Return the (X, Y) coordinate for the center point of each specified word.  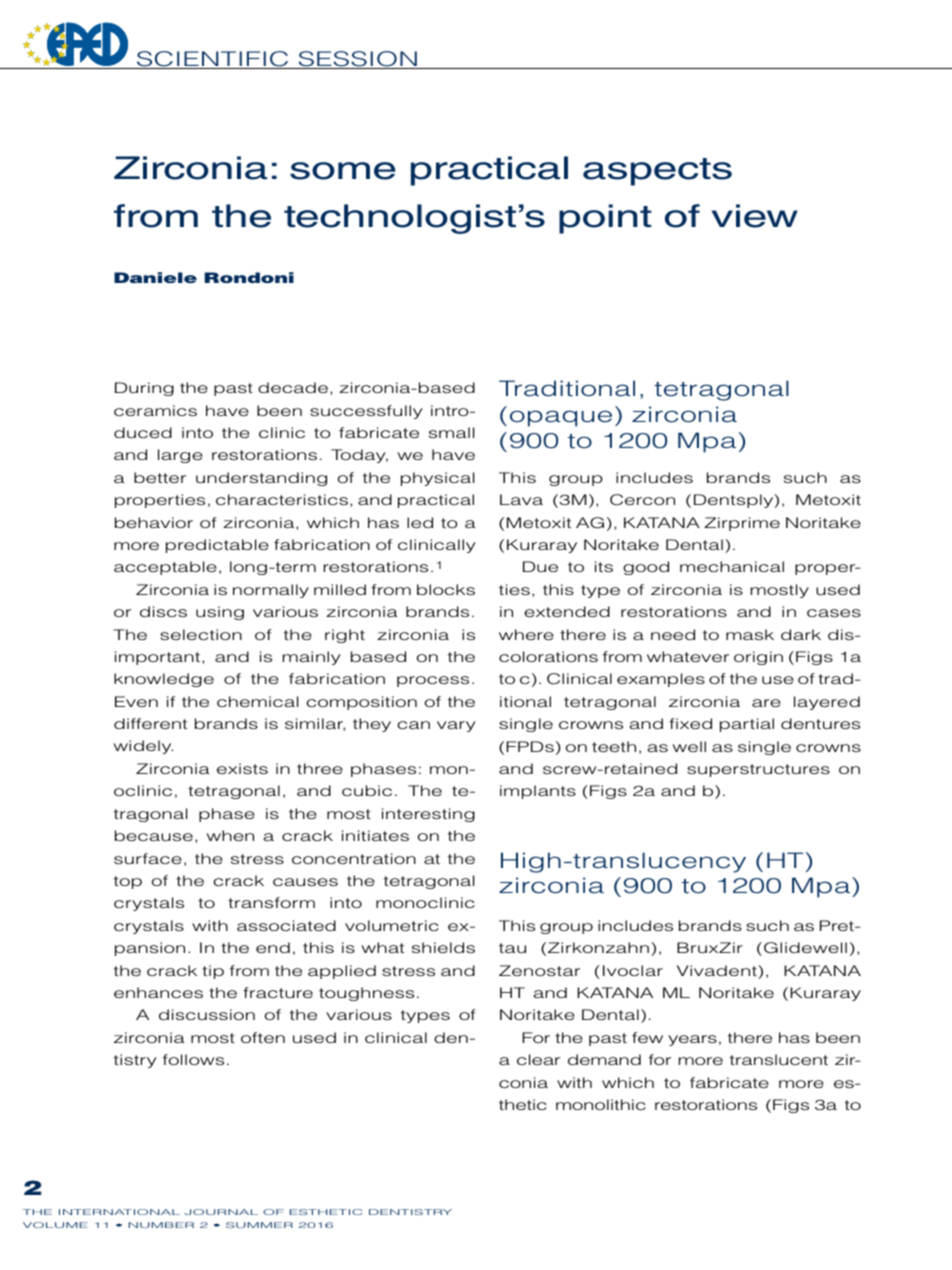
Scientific (213, 60)
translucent (779, 1059)
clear (538, 1059)
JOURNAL (221, 1212)
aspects (657, 172)
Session (357, 60)
